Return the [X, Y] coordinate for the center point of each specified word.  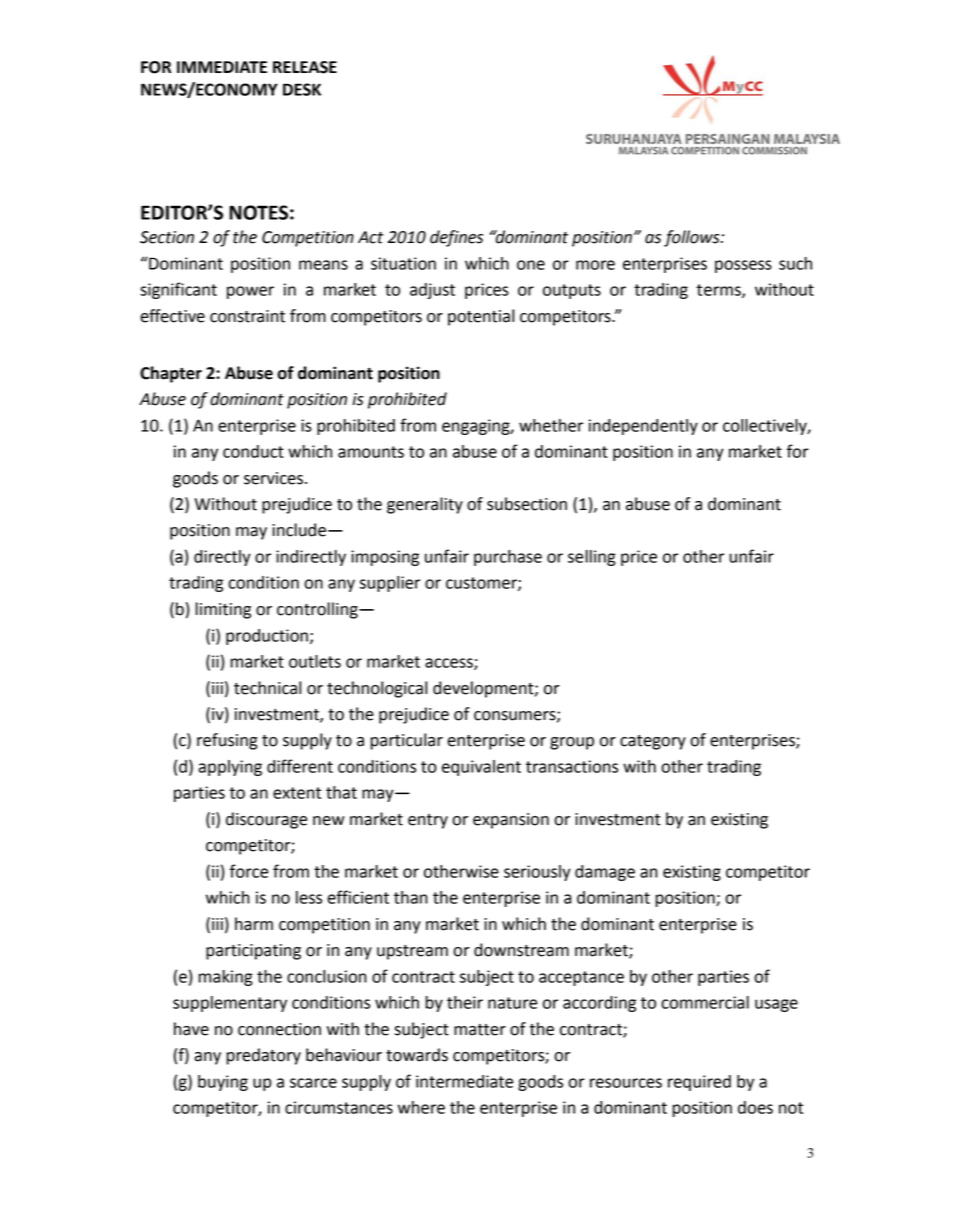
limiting [223, 610]
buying [223, 1083]
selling [592, 558]
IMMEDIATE [222, 67]
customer [482, 584]
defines [456, 238]
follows [693, 238]
